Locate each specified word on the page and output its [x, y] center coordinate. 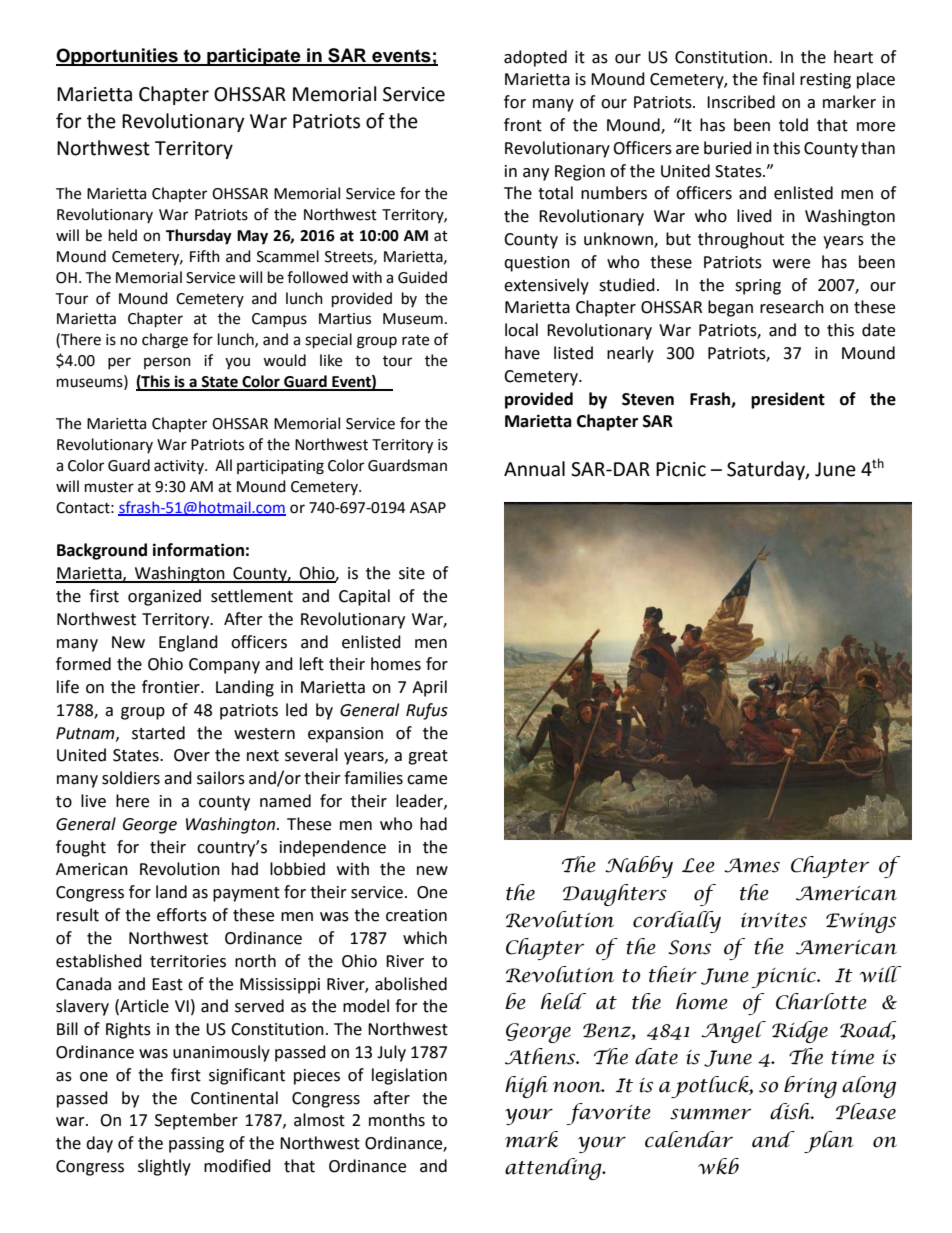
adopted [535, 58]
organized [164, 597]
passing [196, 1145]
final [778, 79]
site [412, 573]
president [788, 400]
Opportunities [118, 57]
